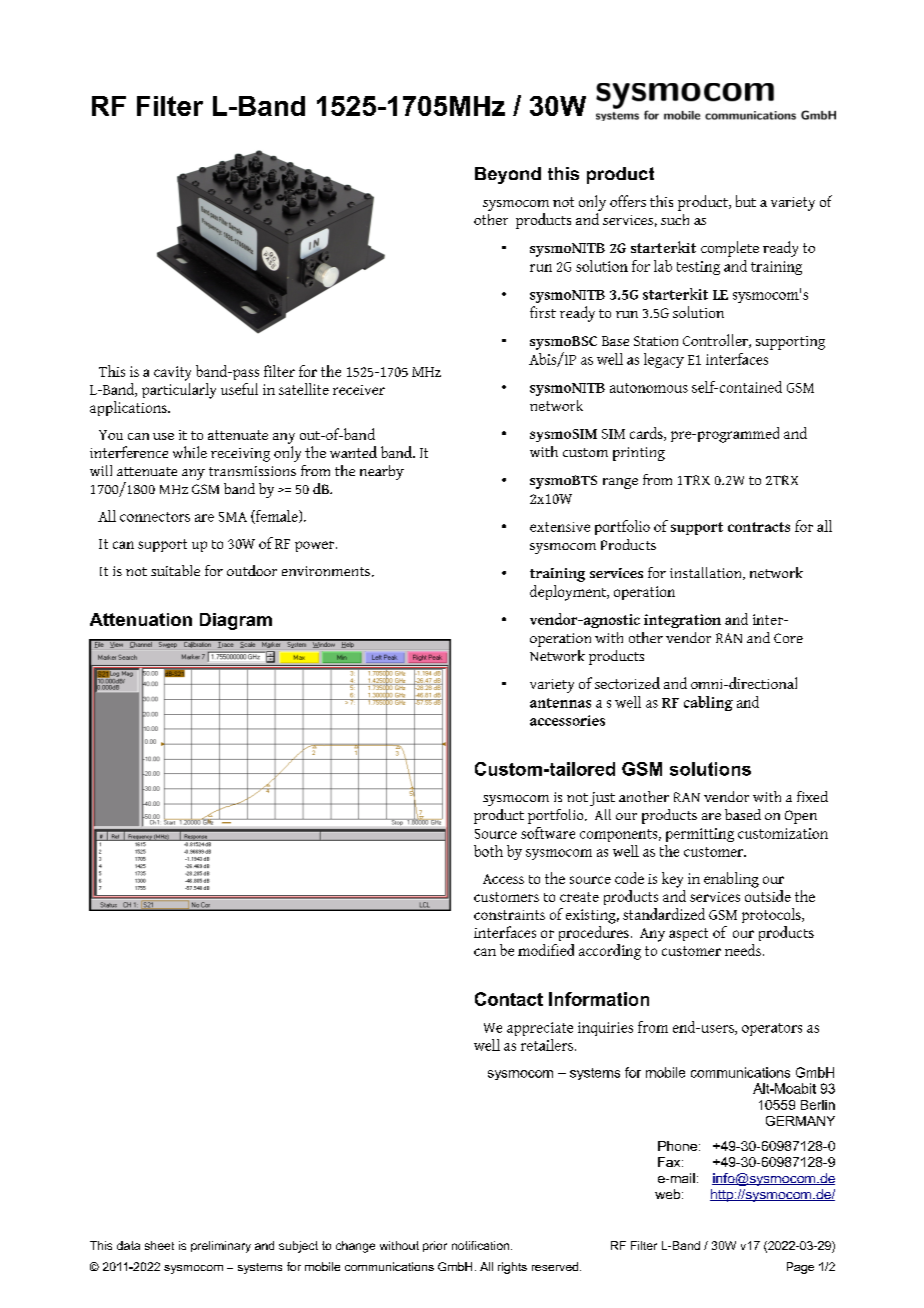  I want to click on Beyond, so click(508, 175).
